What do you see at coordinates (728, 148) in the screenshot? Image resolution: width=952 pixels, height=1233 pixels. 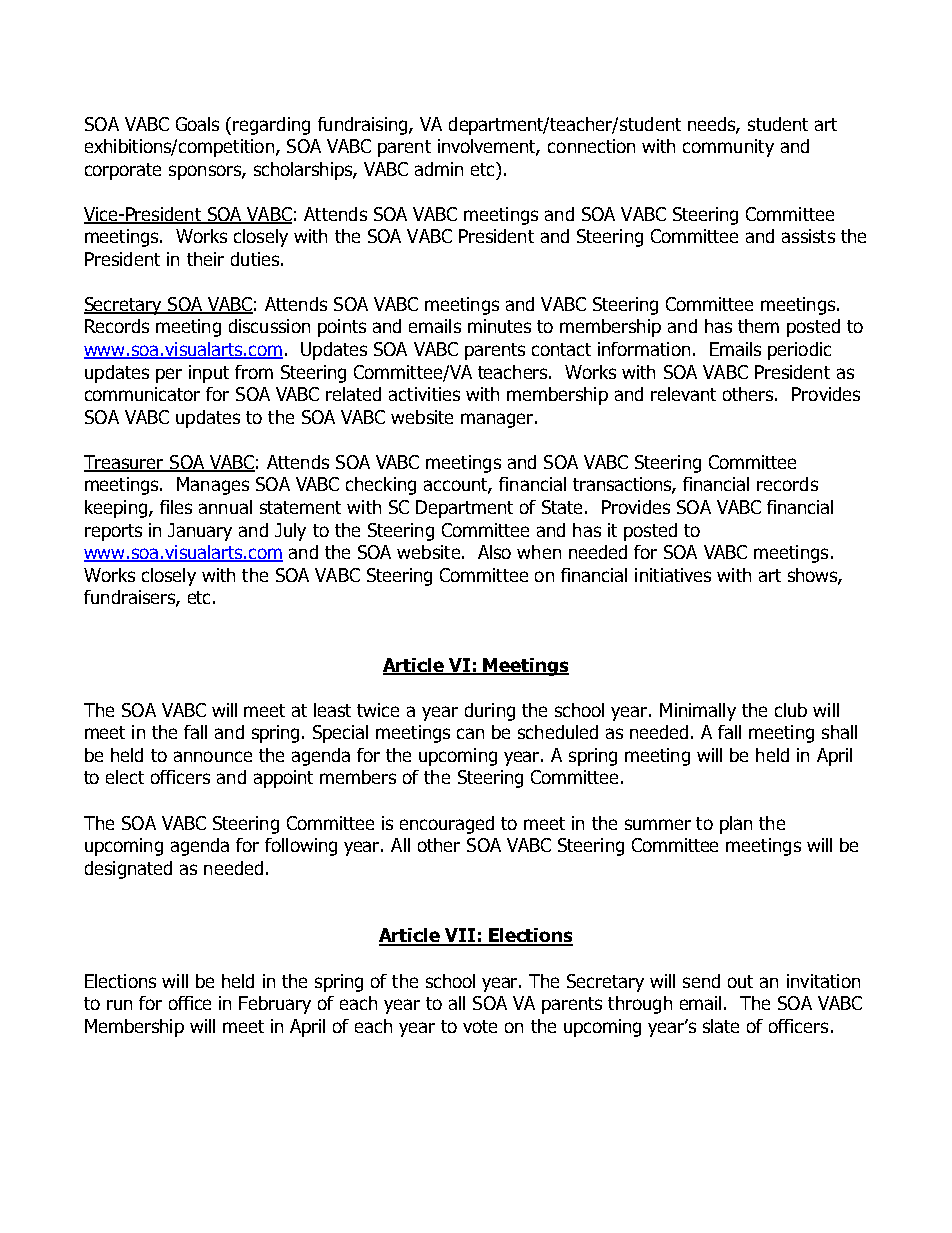 I see `community` at bounding box center [728, 148].
